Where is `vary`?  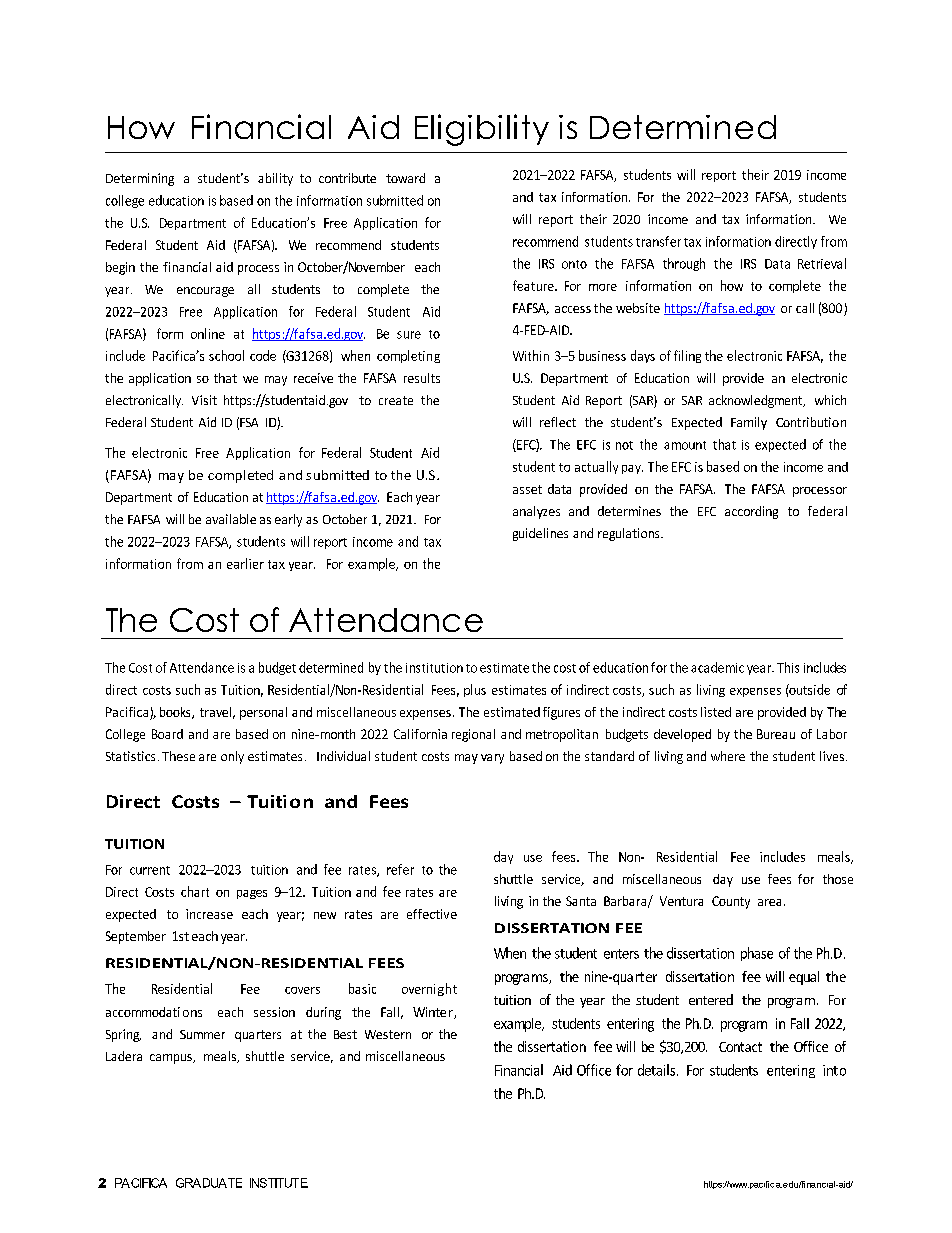
vary is located at coordinates (492, 759).
